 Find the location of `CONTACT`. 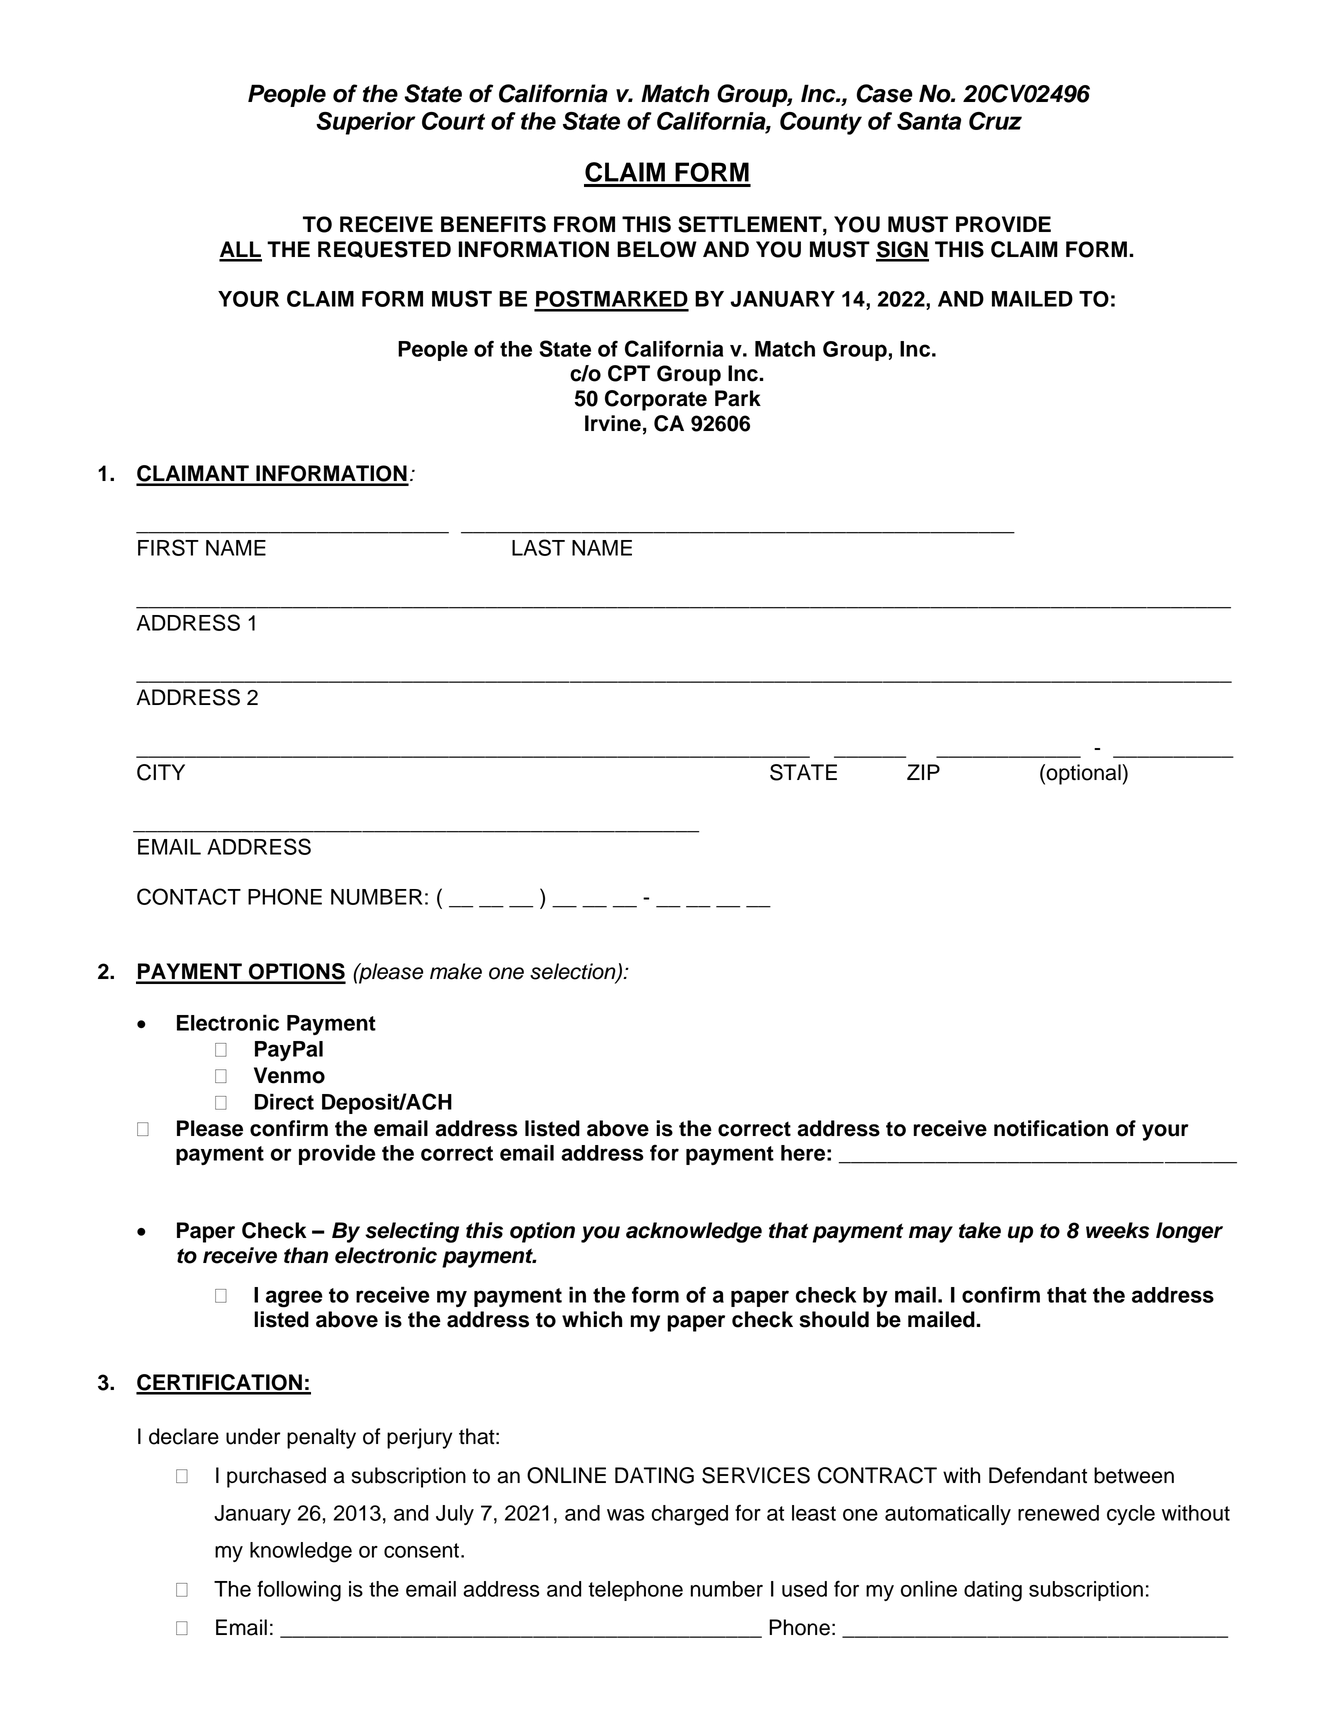

CONTACT is located at coordinates (189, 896).
